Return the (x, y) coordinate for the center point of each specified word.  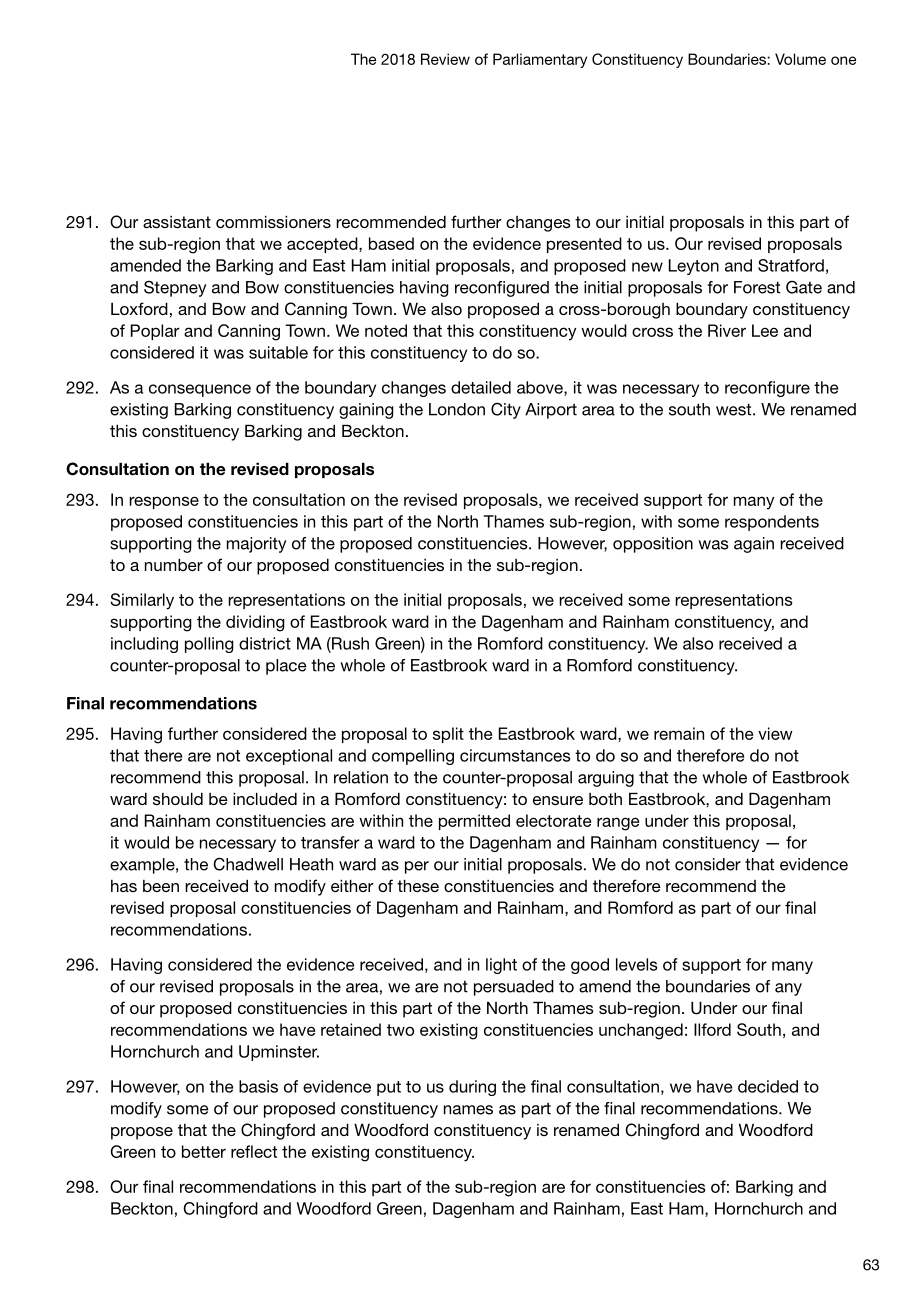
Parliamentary (540, 60)
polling (209, 645)
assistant (177, 222)
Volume (800, 59)
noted (386, 330)
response (164, 502)
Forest (757, 287)
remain (679, 733)
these (418, 885)
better (204, 1151)
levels (636, 964)
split (448, 735)
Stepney (175, 288)
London (457, 409)
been (161, 886)
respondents (772, 523)
